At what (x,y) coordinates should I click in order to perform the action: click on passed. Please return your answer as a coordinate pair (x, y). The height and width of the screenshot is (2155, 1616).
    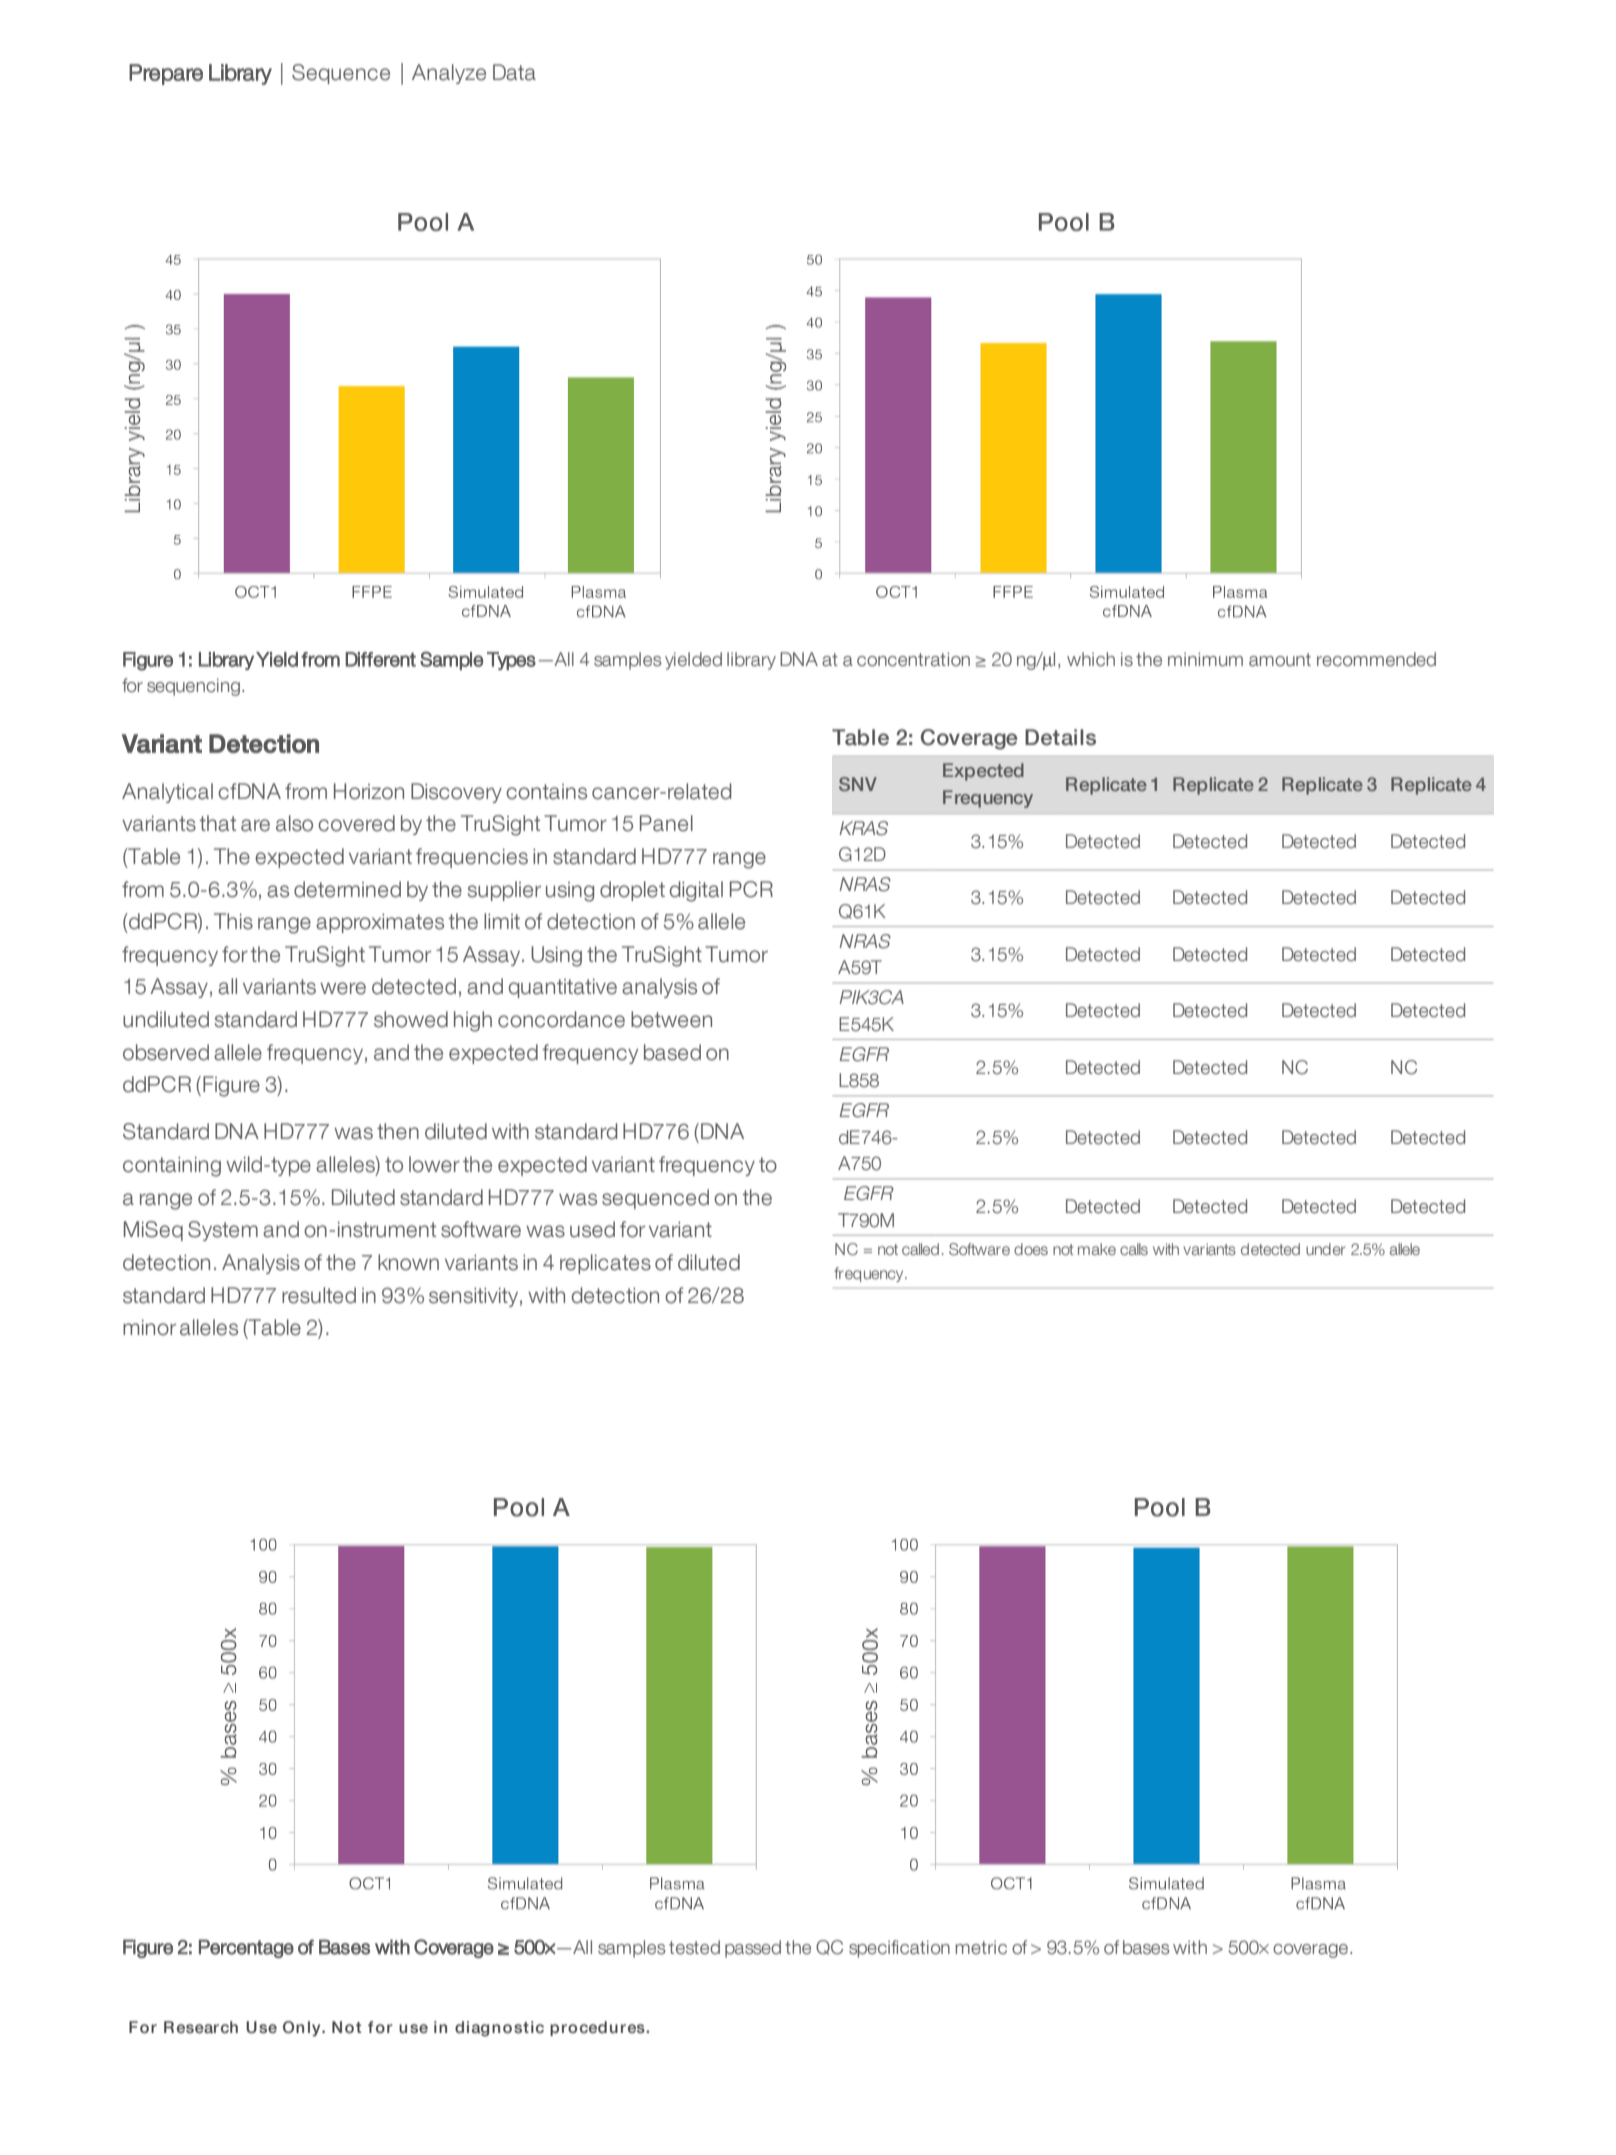
    Looking at the image, I should click on (753, 1949).
